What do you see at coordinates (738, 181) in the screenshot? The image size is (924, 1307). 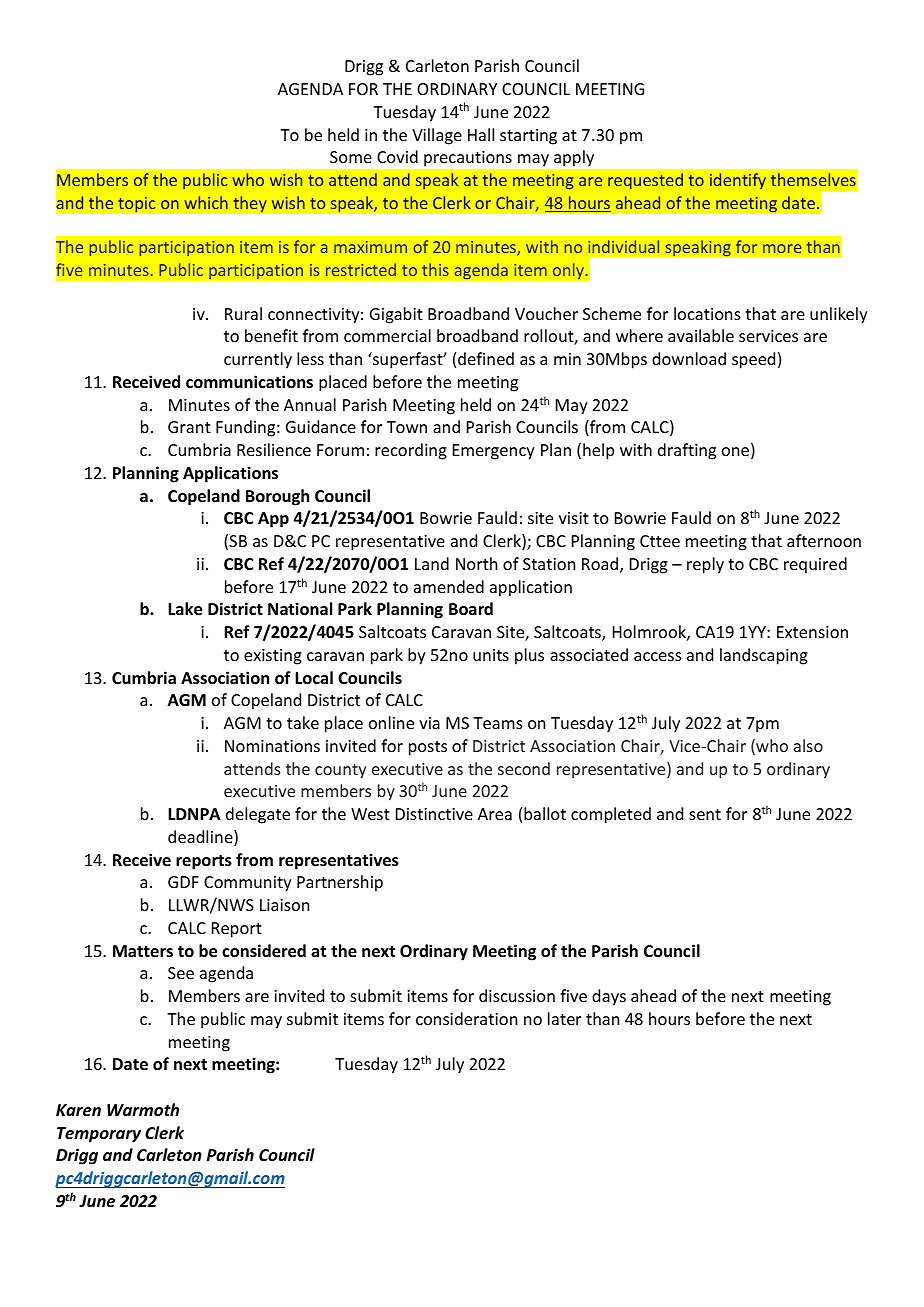 I see `identify` at bounding box center [738, 181].
